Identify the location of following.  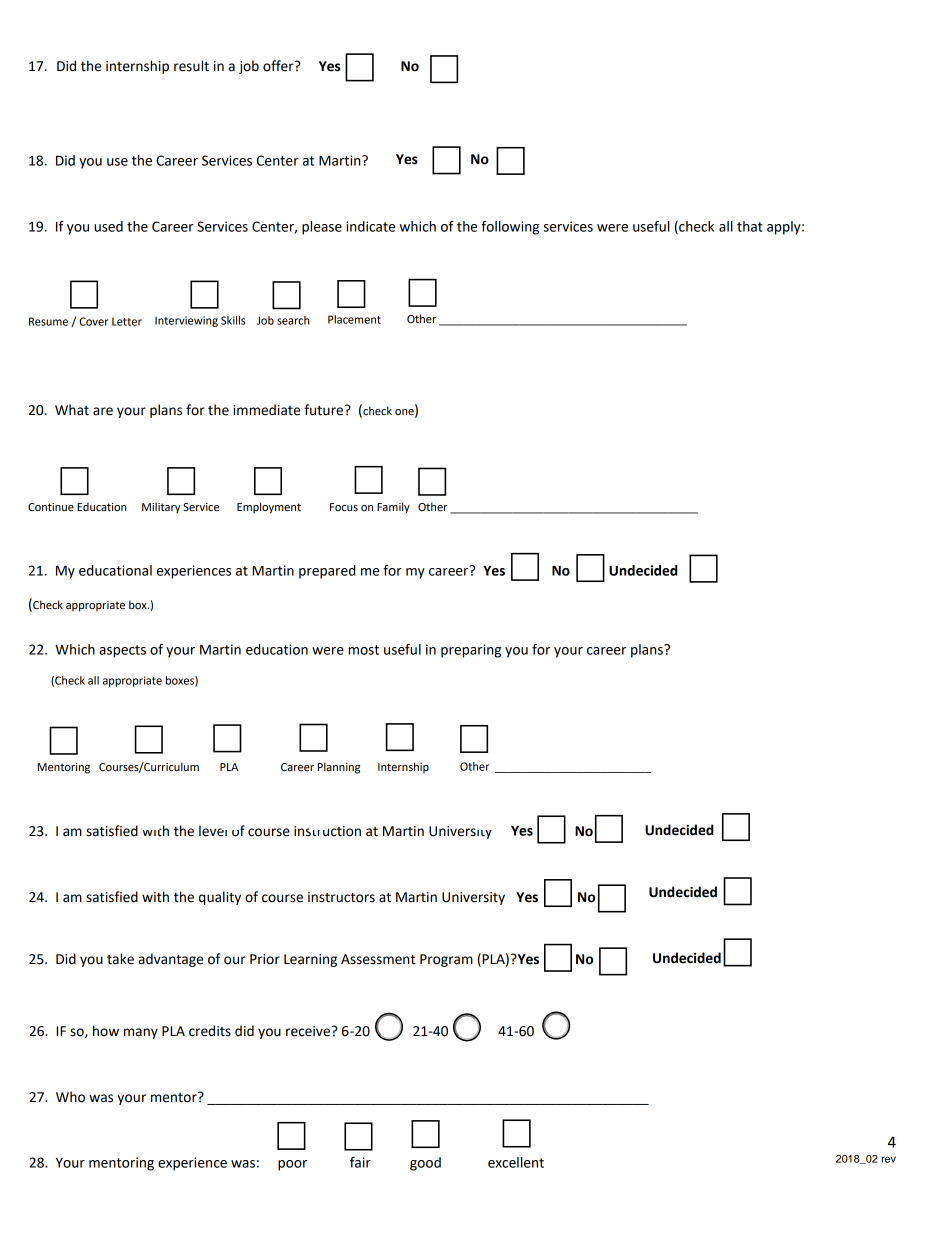
(510, 228).
